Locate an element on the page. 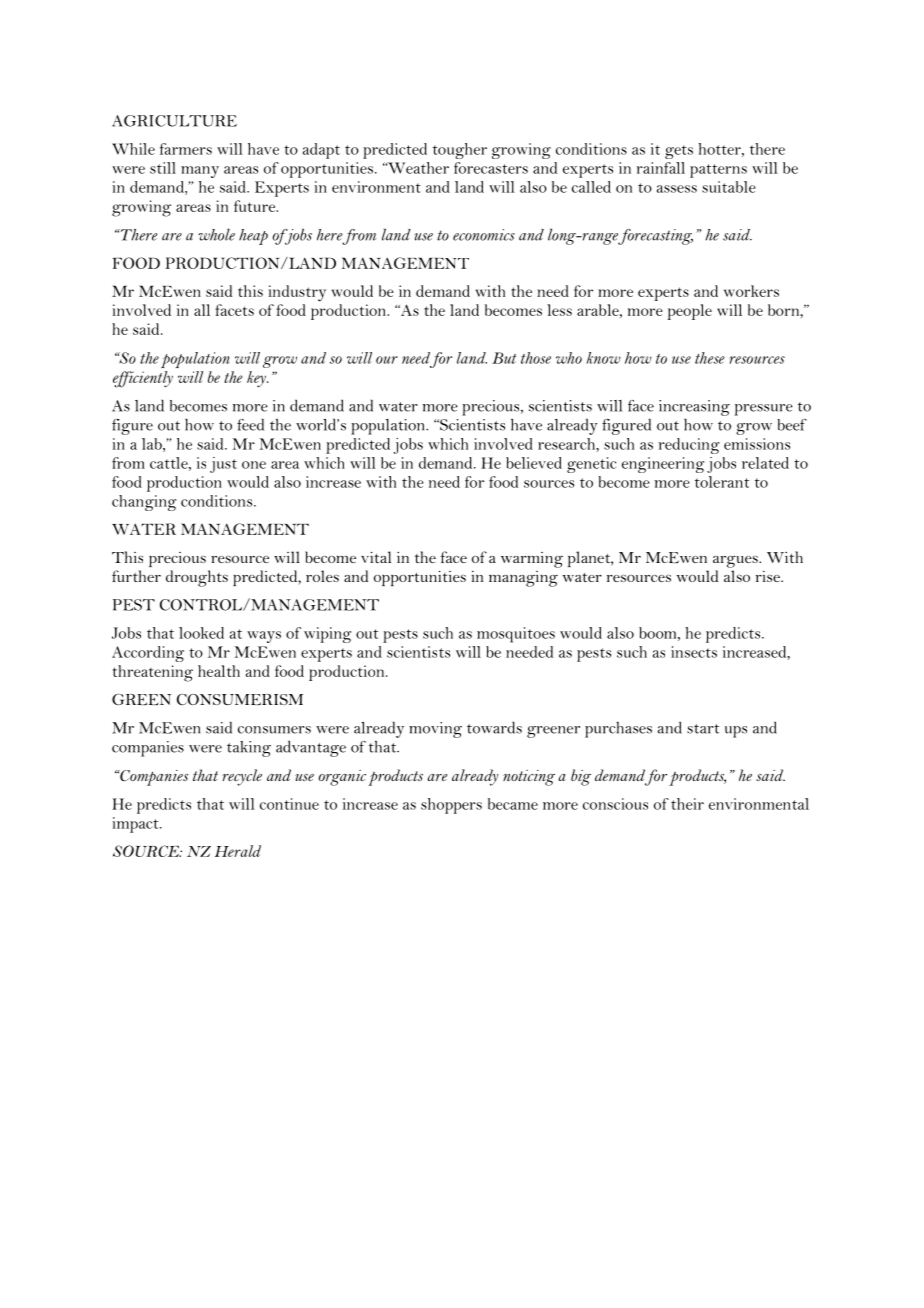 This document has width=924, height=1308. their is located at coordinates (687, 804).
